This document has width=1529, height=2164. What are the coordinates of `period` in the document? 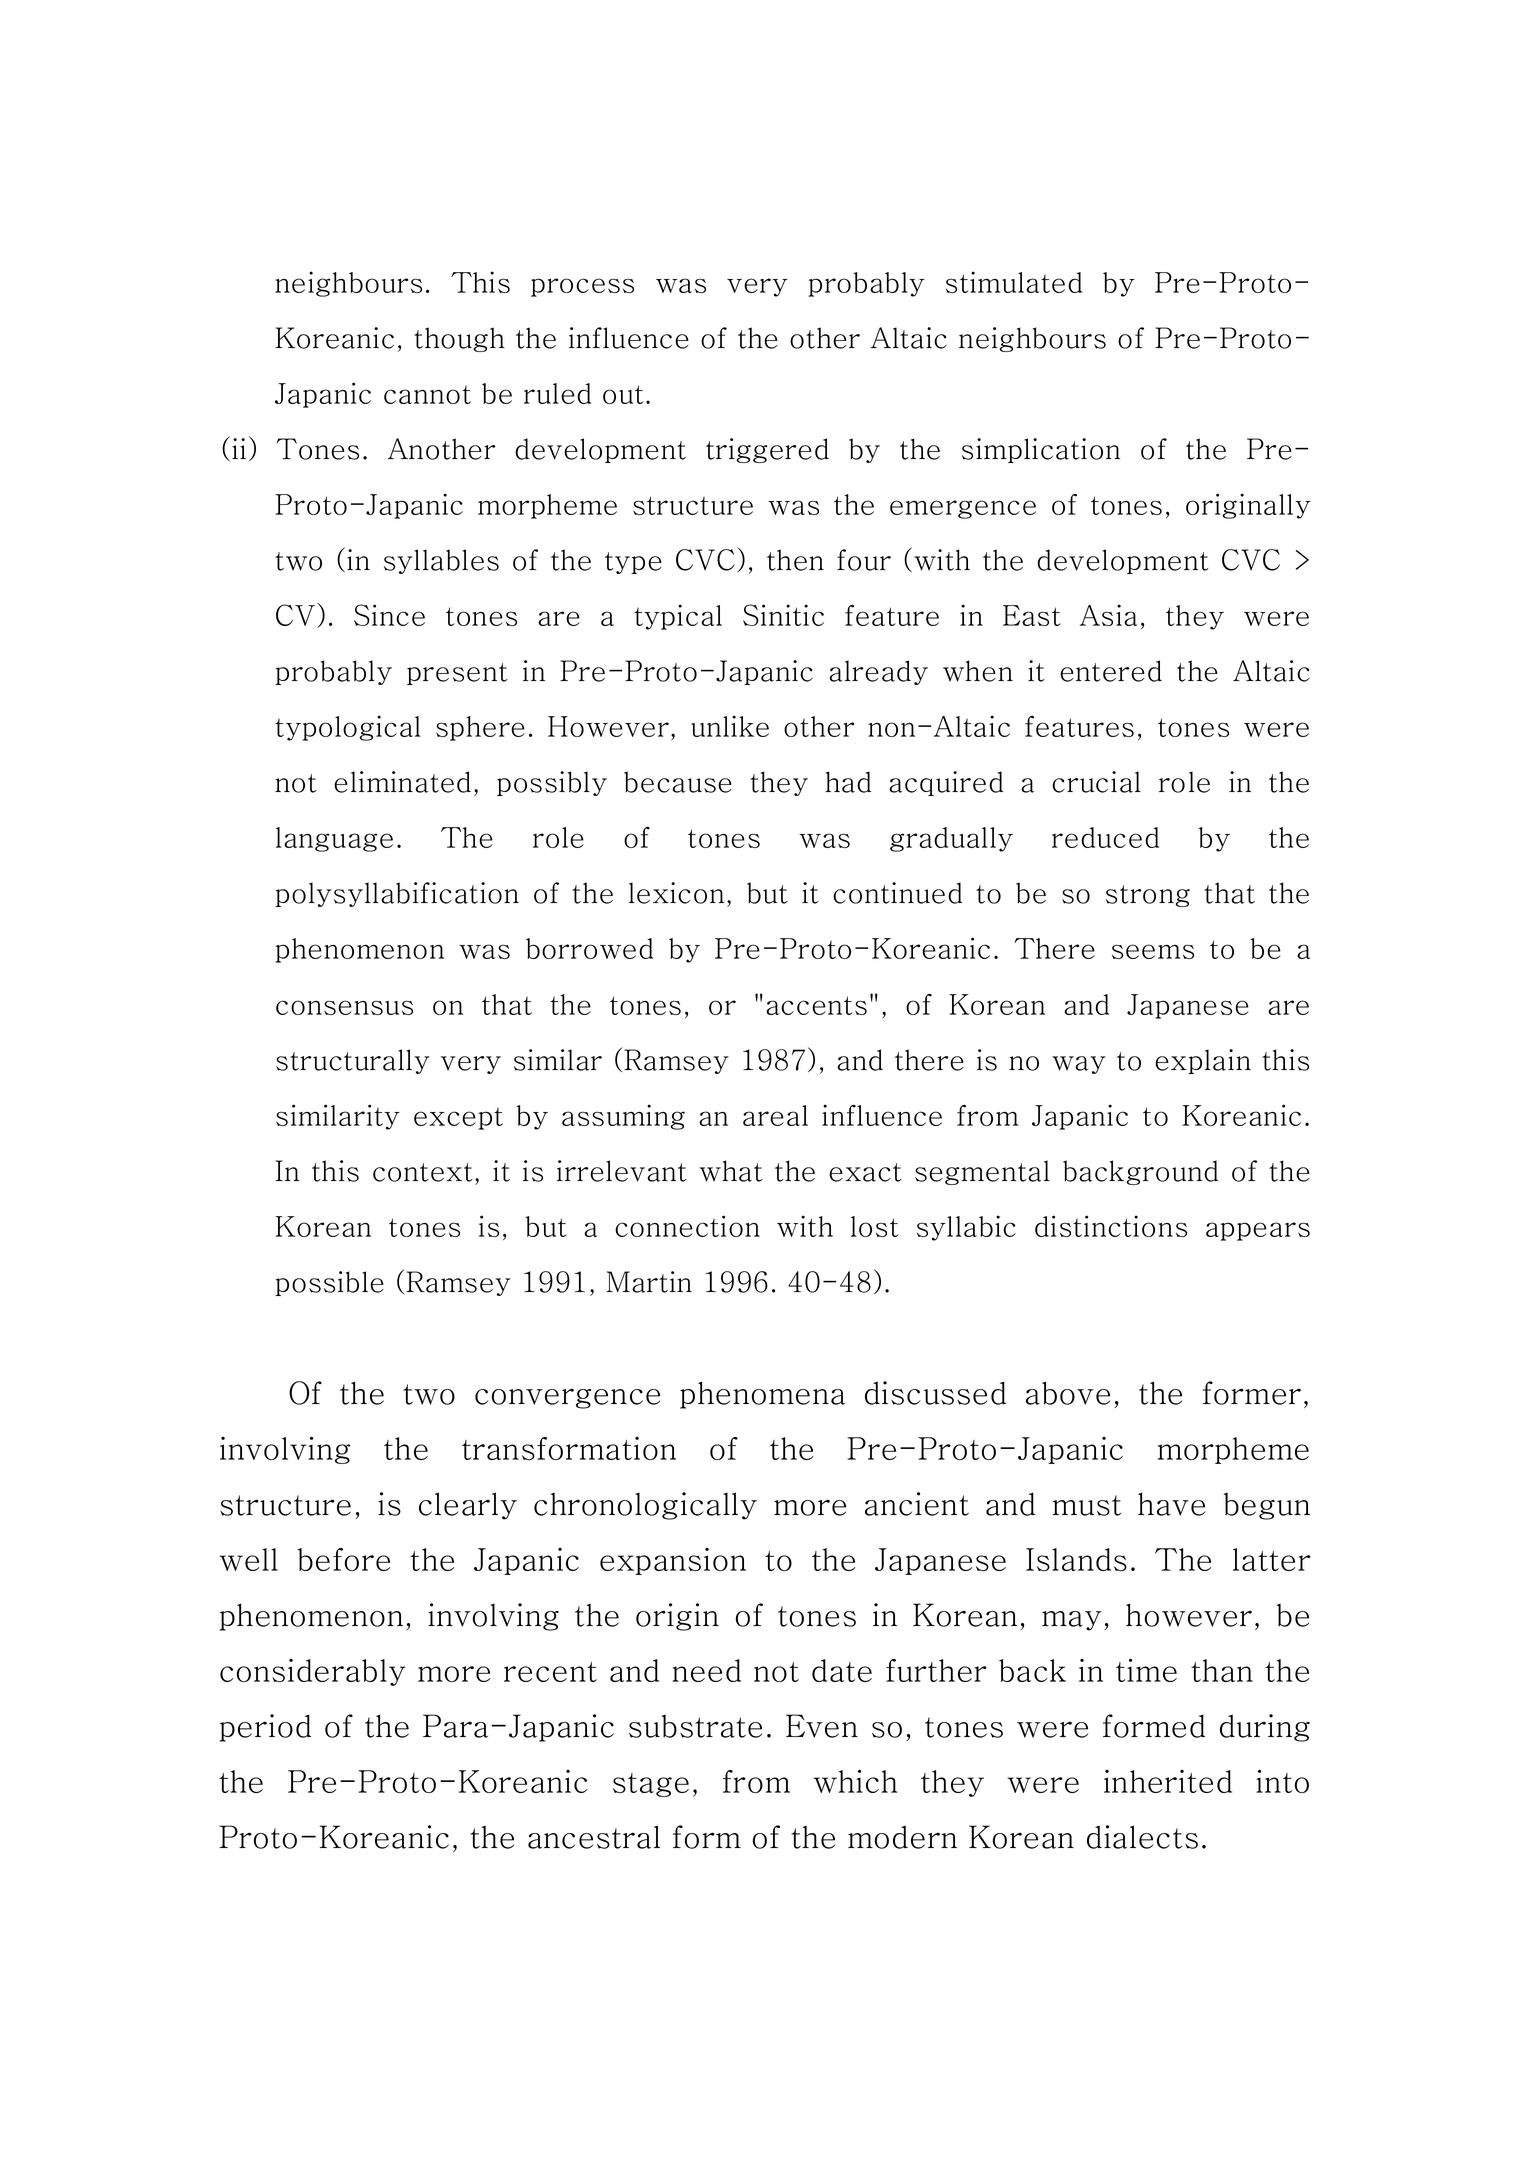 It's located at (265, 1728).
